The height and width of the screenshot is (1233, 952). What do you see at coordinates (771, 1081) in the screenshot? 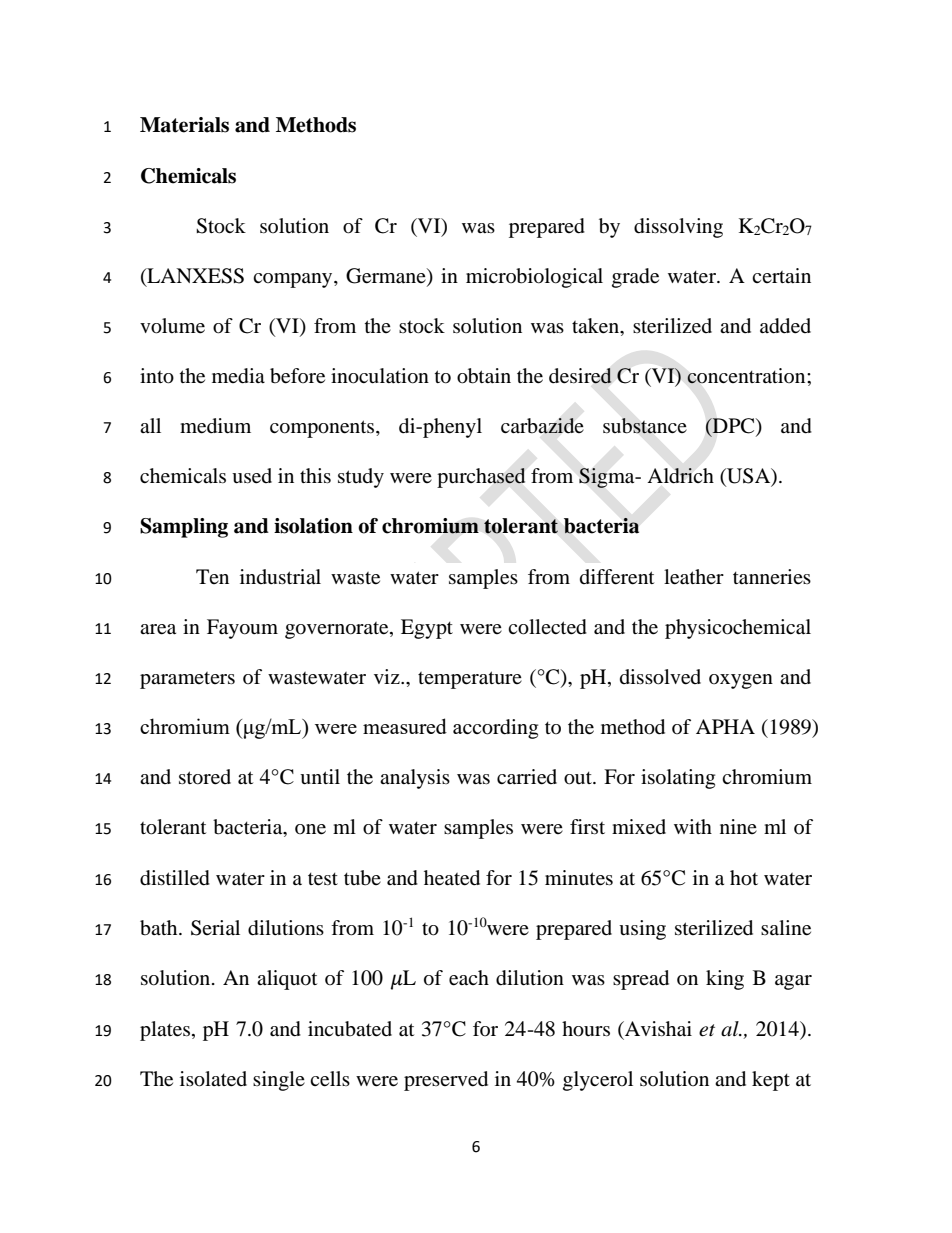
I see `kept` at bounding box center [771, 1081].
